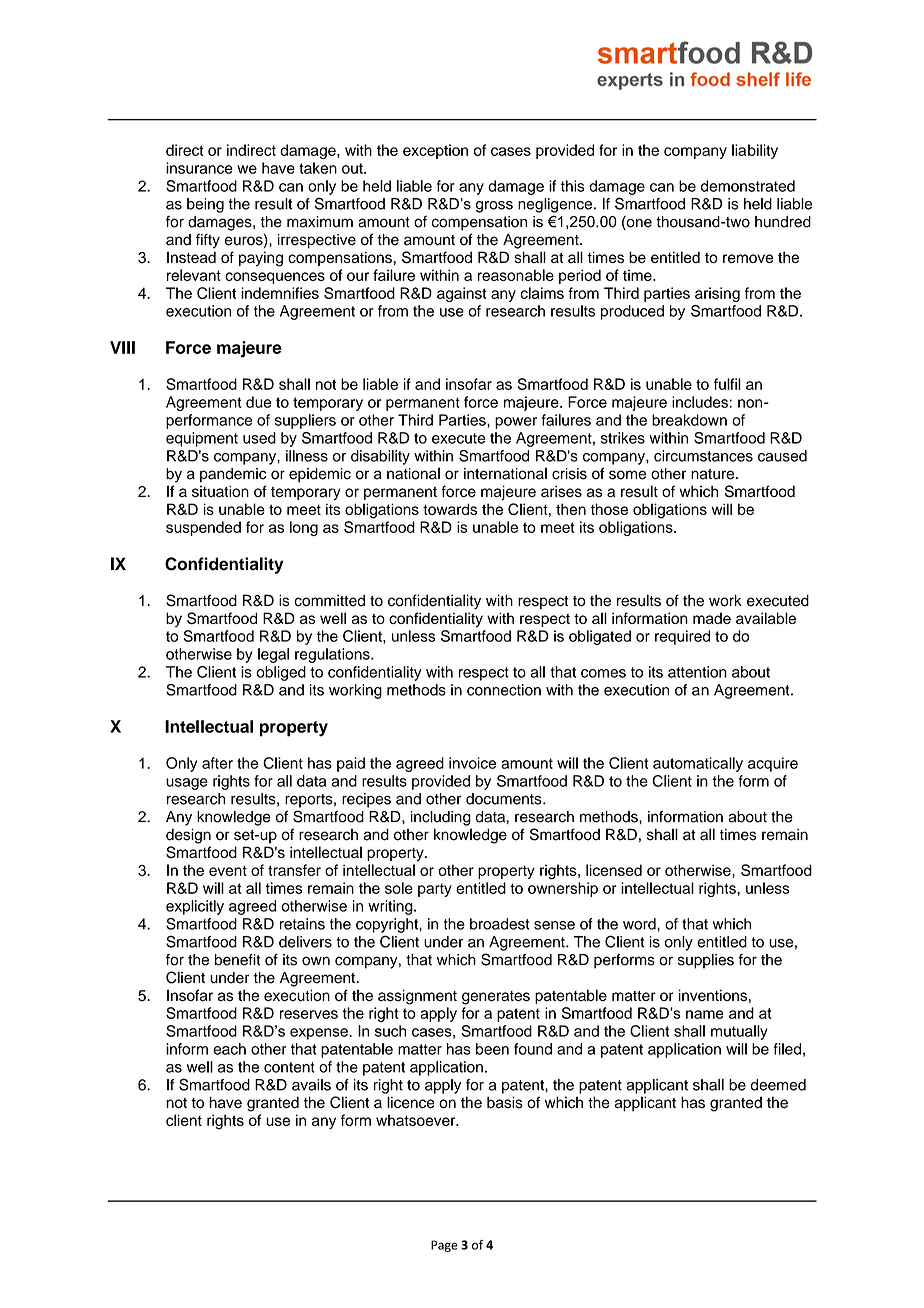 This page has height=1308, width=924. Describe the element at coordinates (311, 1085) in the page. I see `avails` at that location.
